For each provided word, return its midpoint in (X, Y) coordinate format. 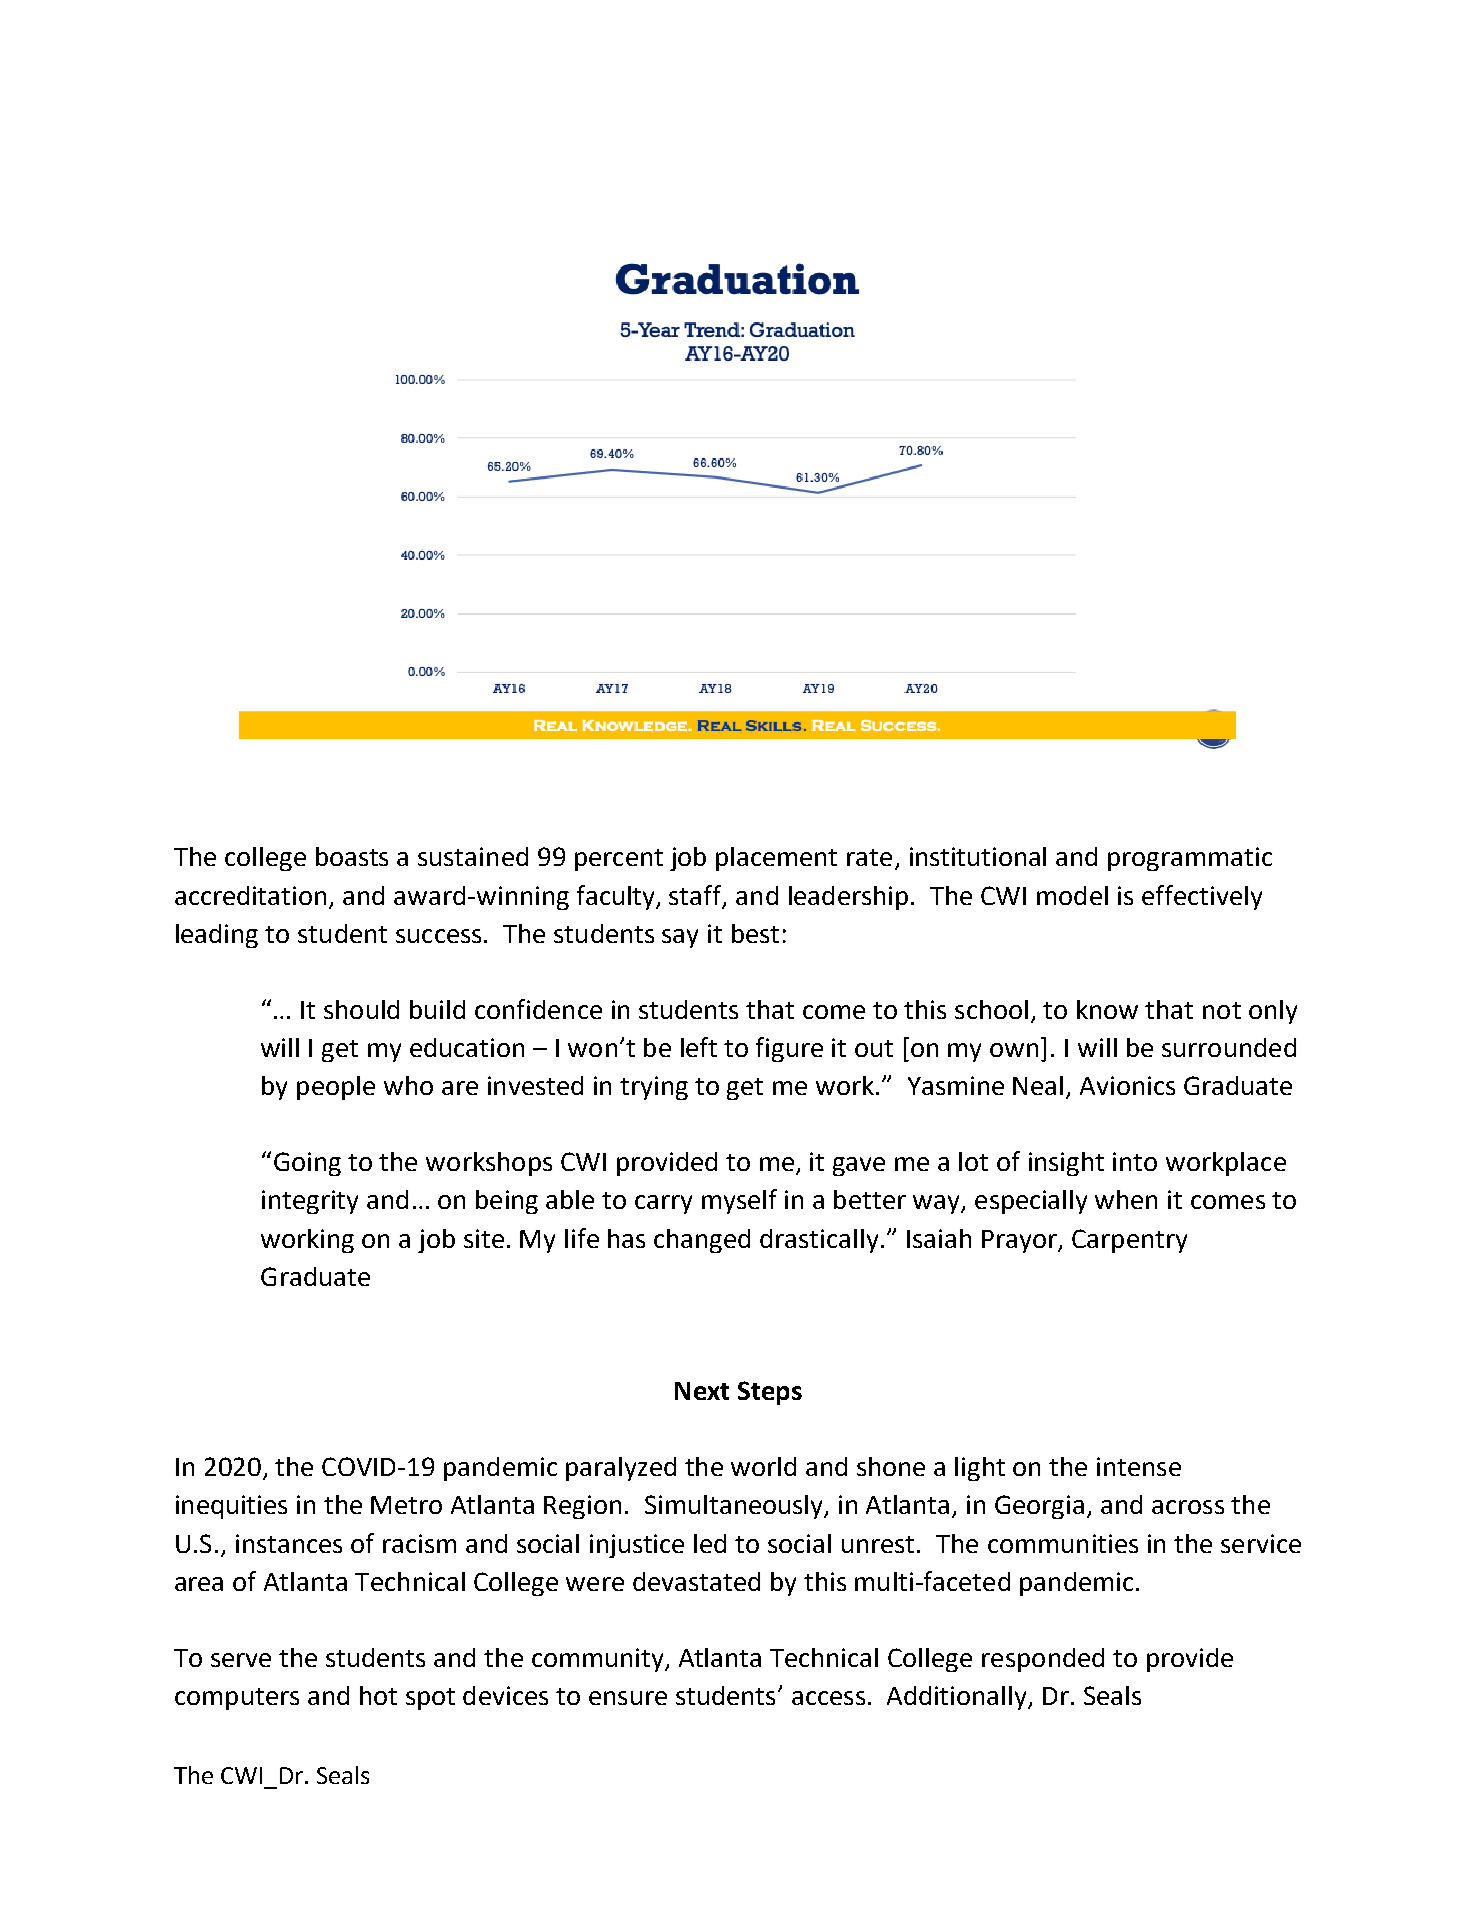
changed (702, 1241)
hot (378, 1695)
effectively (1202, 897)
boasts (352, 856)
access (828, 1698)
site (484, 1238)
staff (696, 896)
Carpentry (1129, 1241)
